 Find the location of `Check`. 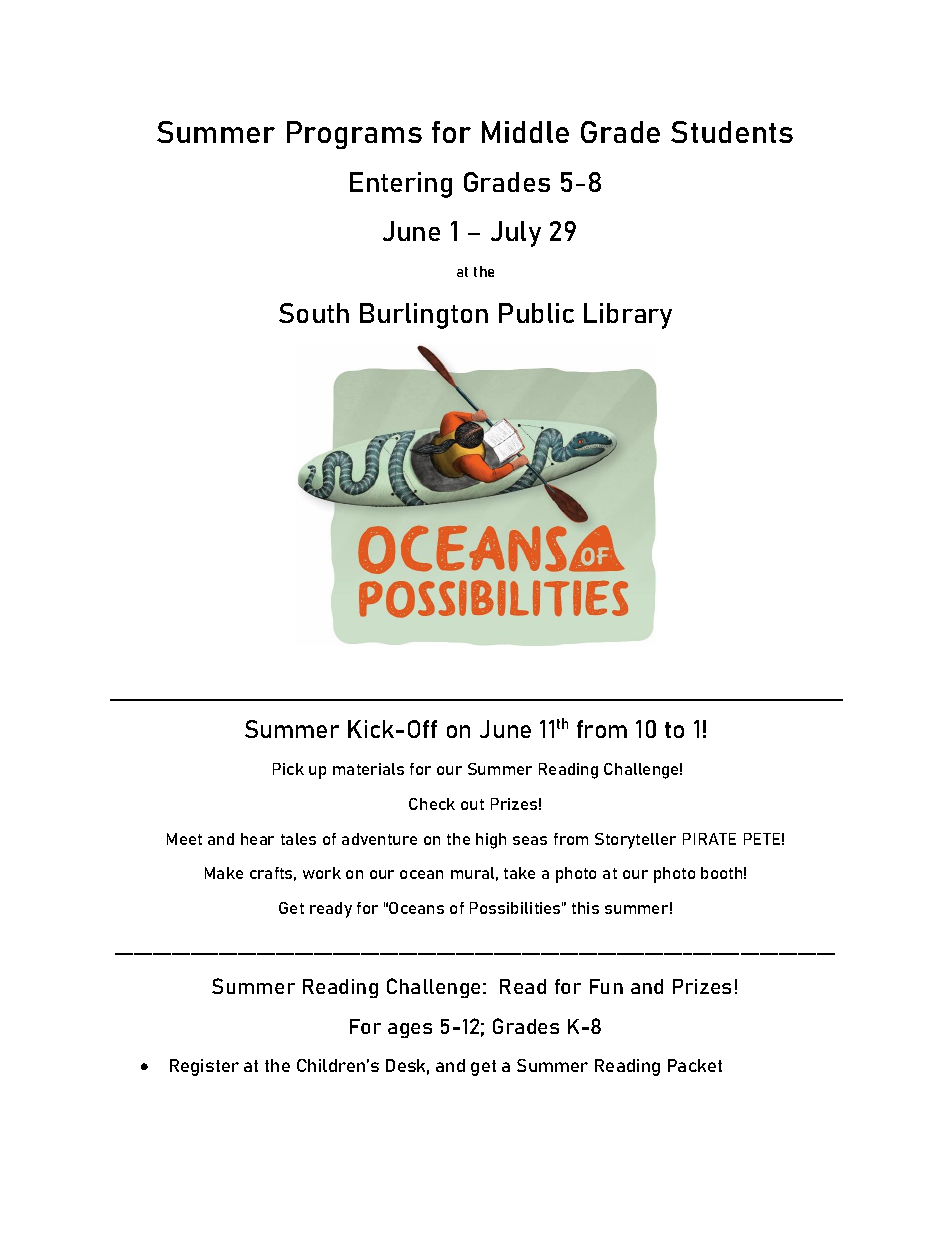

Check is located at coordinates (432, 804).
